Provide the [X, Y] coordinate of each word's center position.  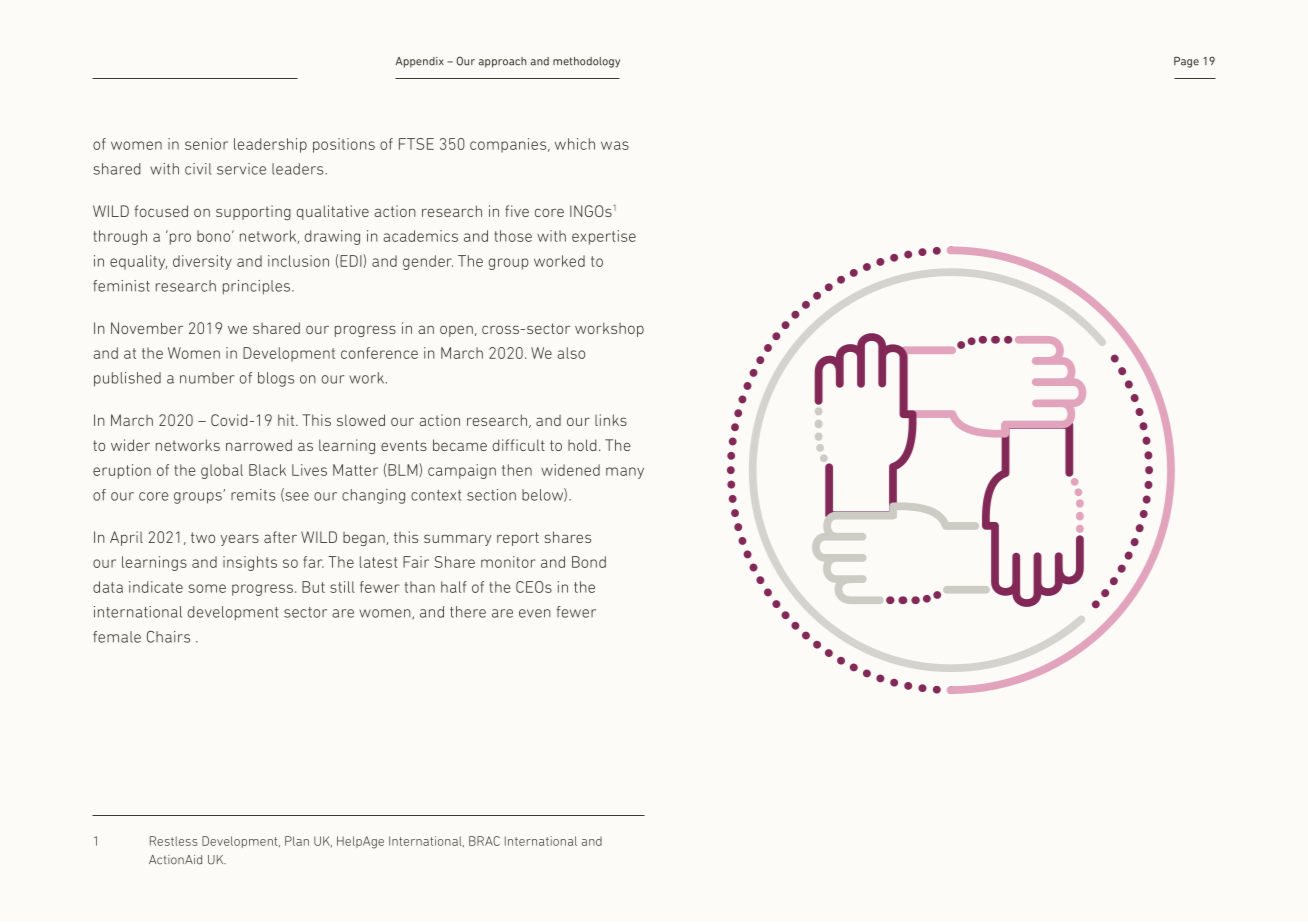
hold [582, 445]
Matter [355, 470]
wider [130, 445]
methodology [586, 62]
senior [206, 144]
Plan [297, 841]
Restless [174, 841]
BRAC [484, 841]
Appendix [419, 62]
